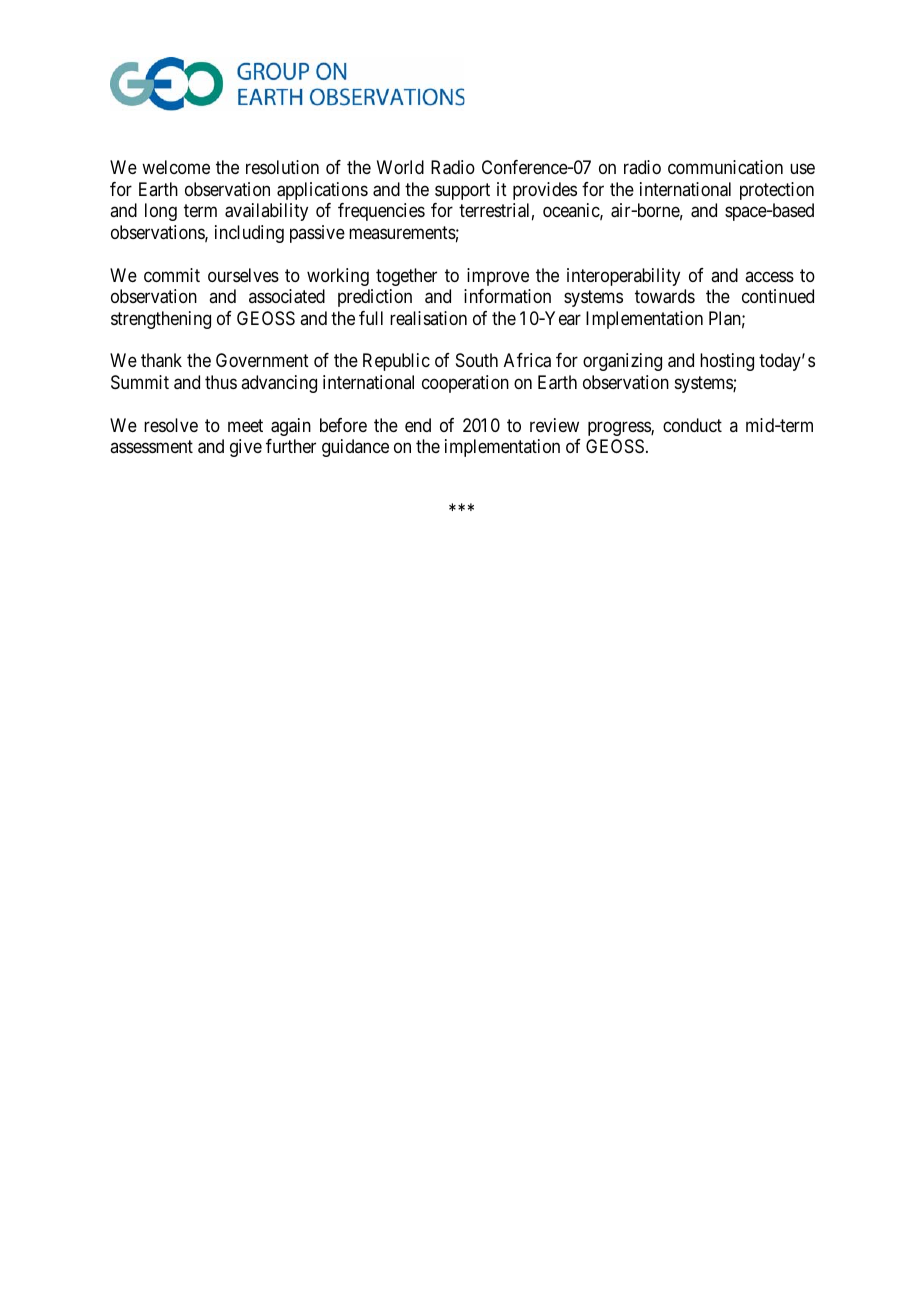 The image size is (924, 1308). Describe the element at coordinates (725, 167) in the screenshot. I see `communication` at that location.
